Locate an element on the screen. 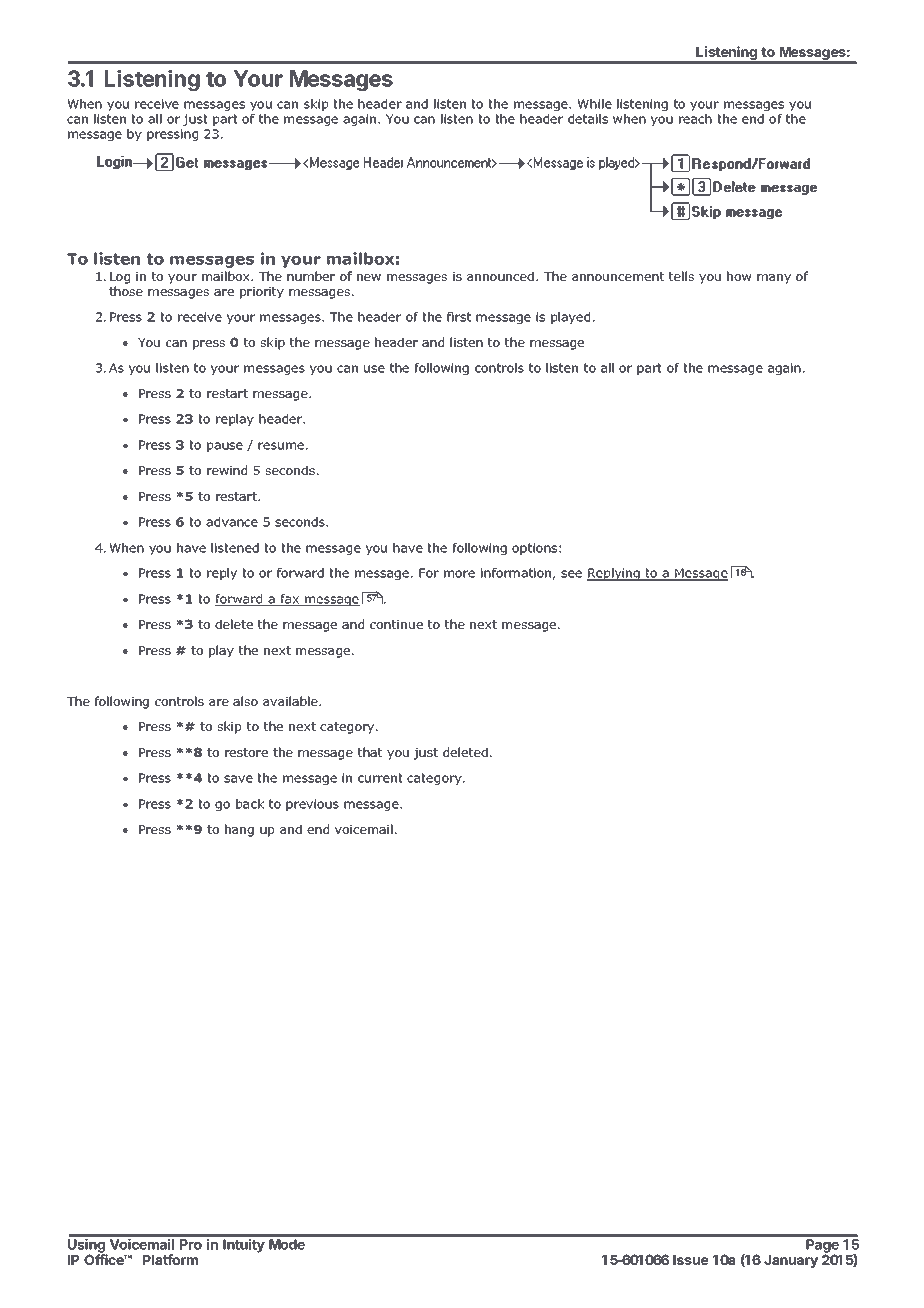  details is located at coordinates (588, 119).
